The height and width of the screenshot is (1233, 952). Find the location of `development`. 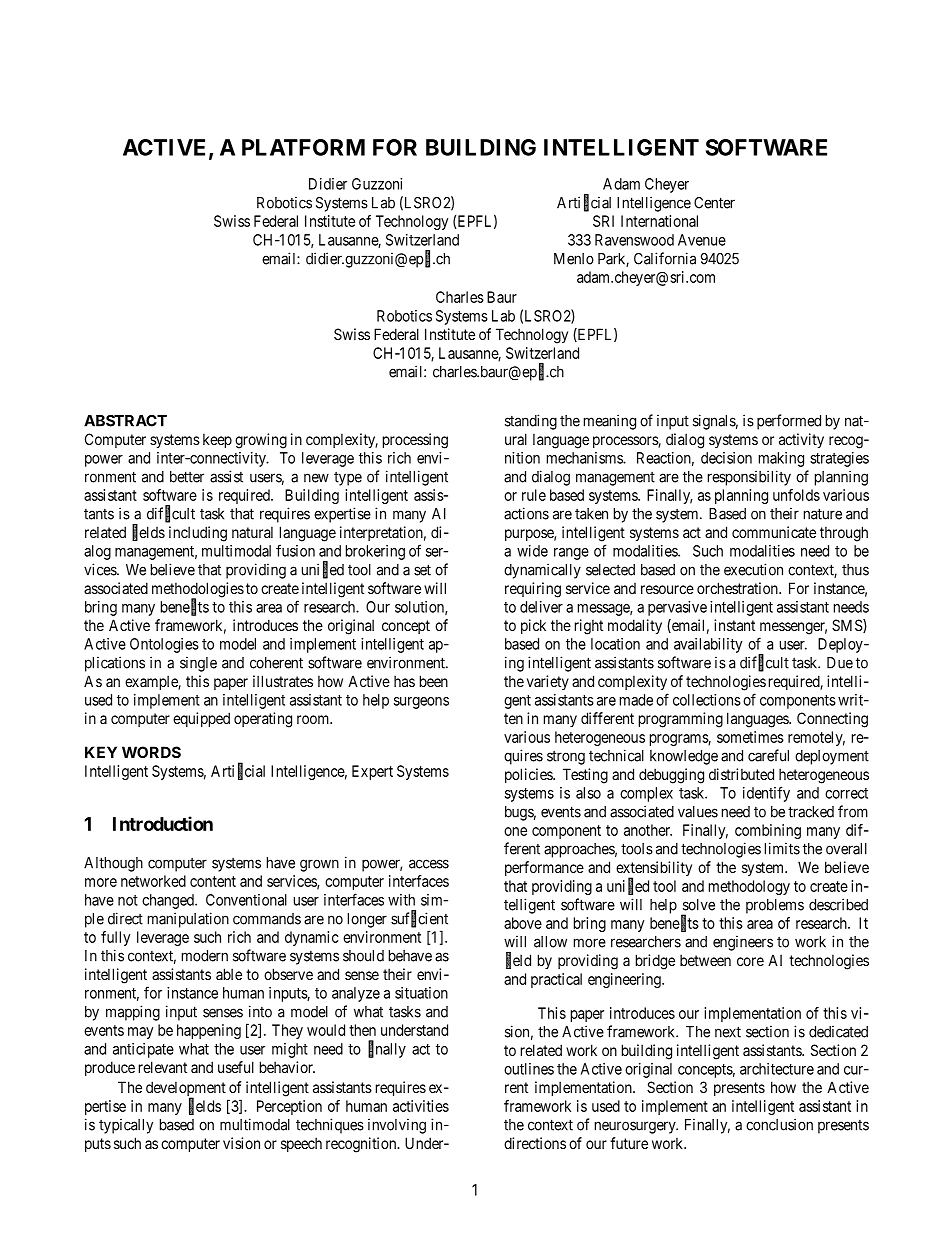

development is located at coordinates (186, 1090).
